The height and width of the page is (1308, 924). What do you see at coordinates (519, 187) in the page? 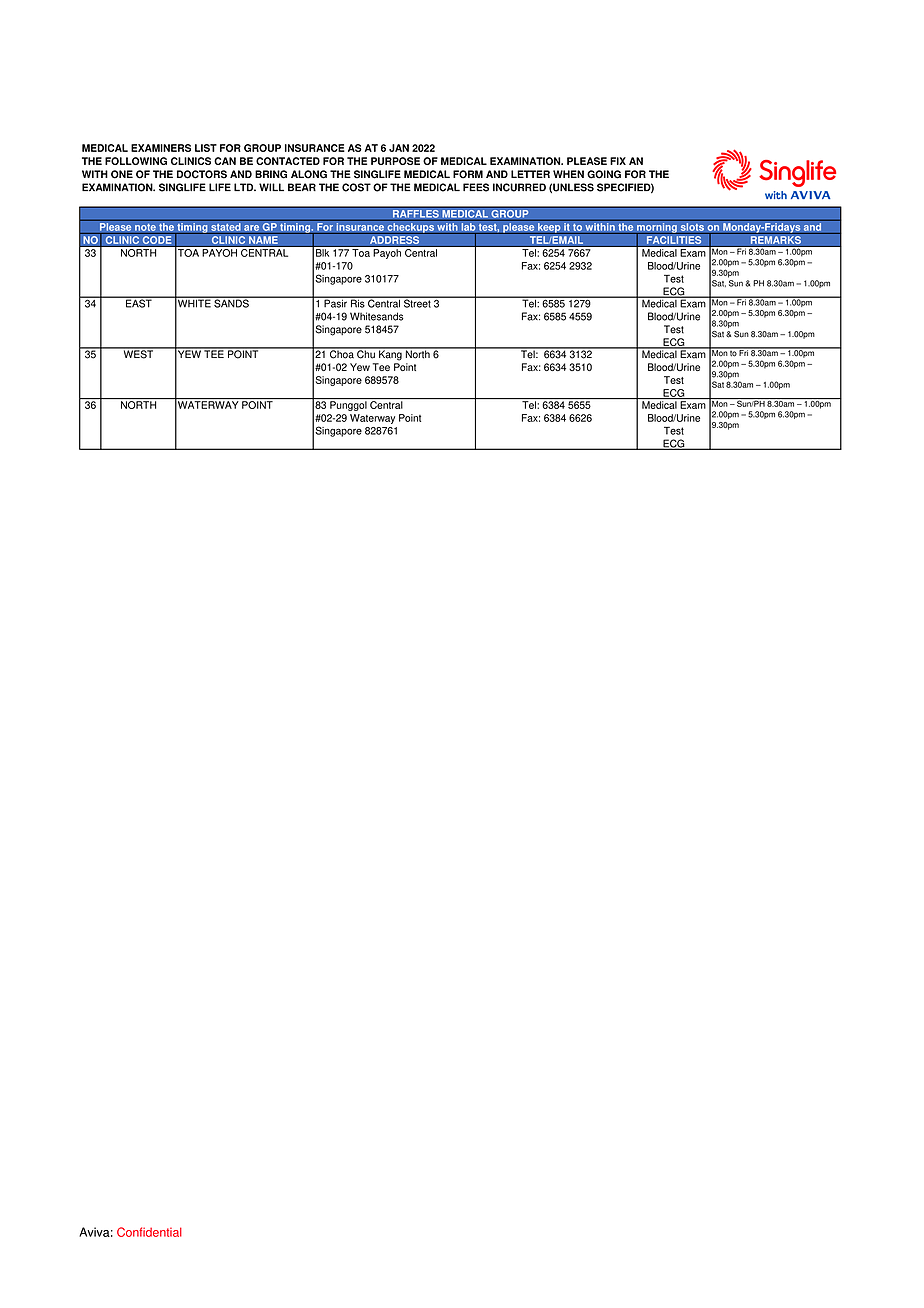
I see `INCURRED` at bounding box center [519, 187].
